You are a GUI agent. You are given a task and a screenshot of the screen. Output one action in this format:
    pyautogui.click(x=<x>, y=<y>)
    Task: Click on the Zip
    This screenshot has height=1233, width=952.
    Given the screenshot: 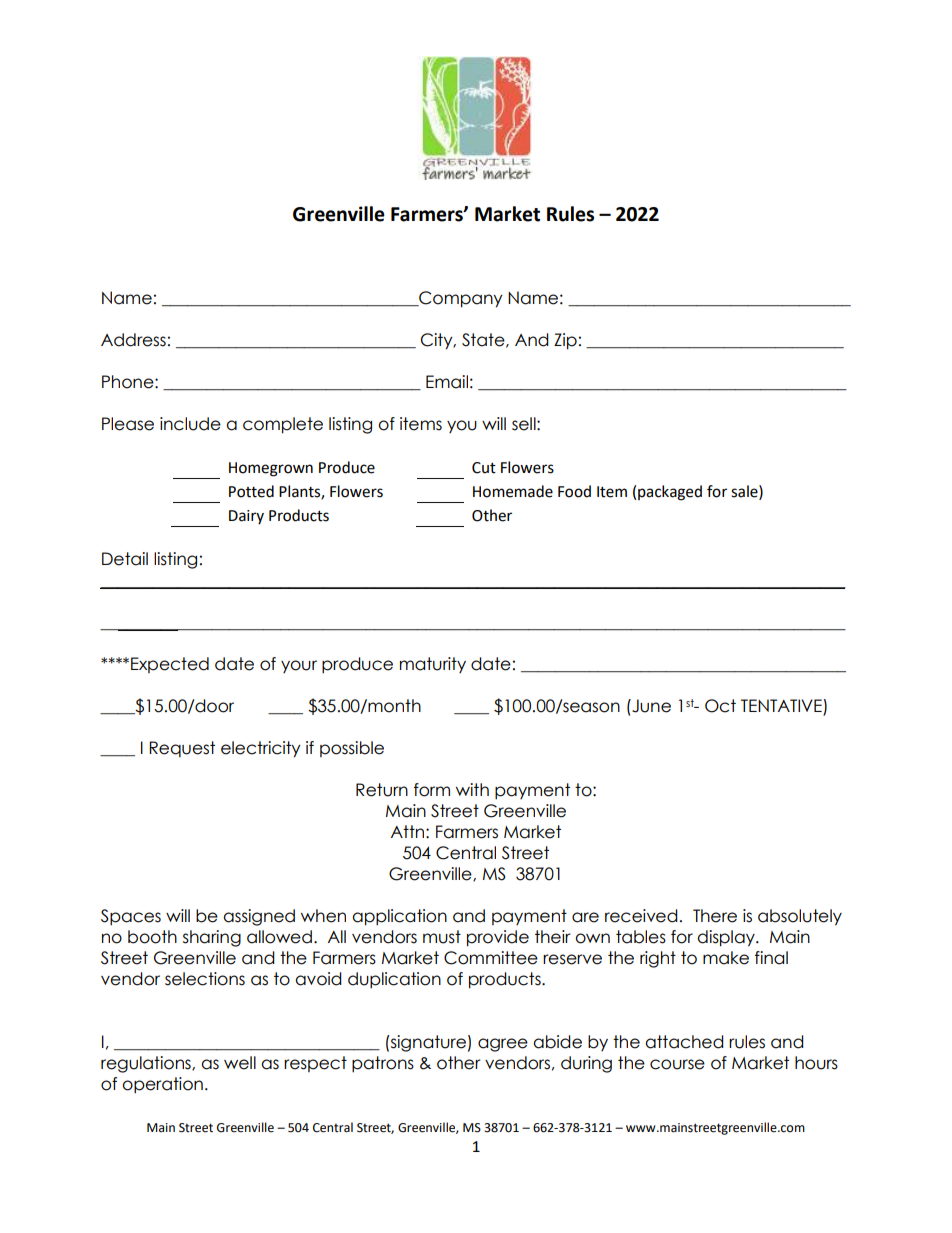 What is the action you would take?
    pyautogui.click(x=565, y=341)
